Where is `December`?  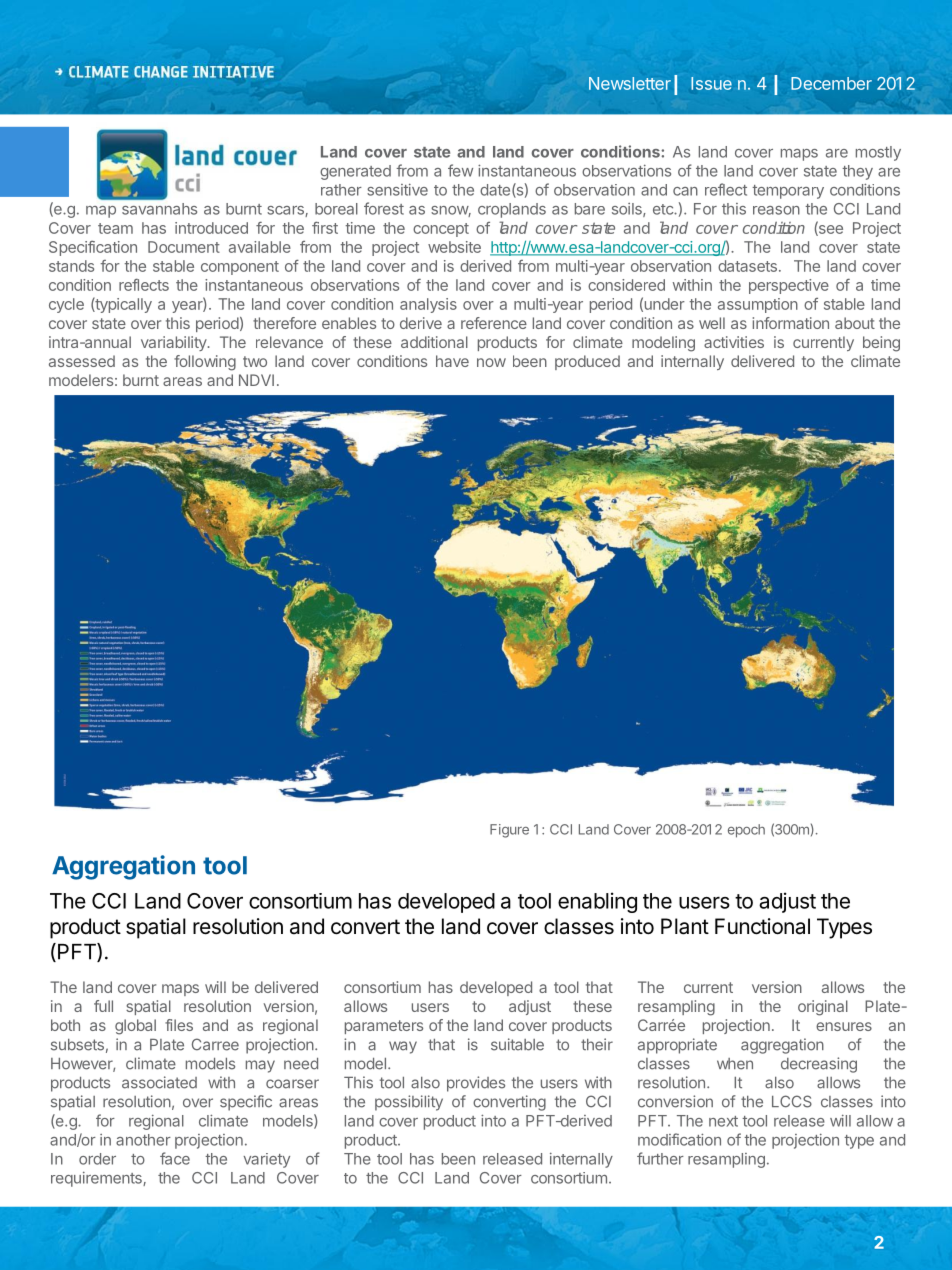 December is located at coordinates (831, 83).
